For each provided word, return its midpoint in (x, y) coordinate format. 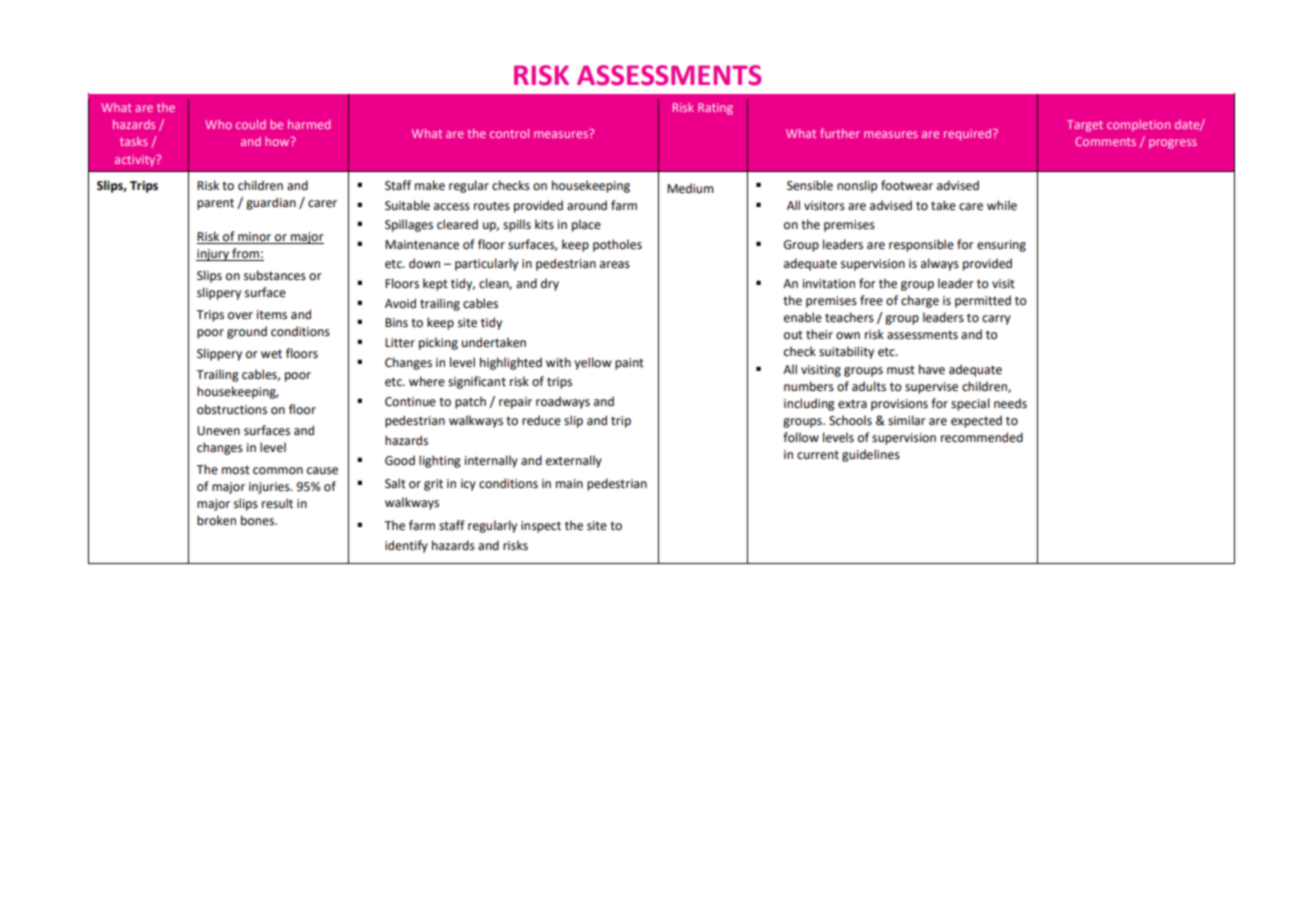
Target (1085, 126)
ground (247, 332)
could (251, 124)
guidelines (871, 455)
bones (259, 520)
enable (803, 317)
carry (996, 320)
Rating (715, 109)
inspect (541, 527)
